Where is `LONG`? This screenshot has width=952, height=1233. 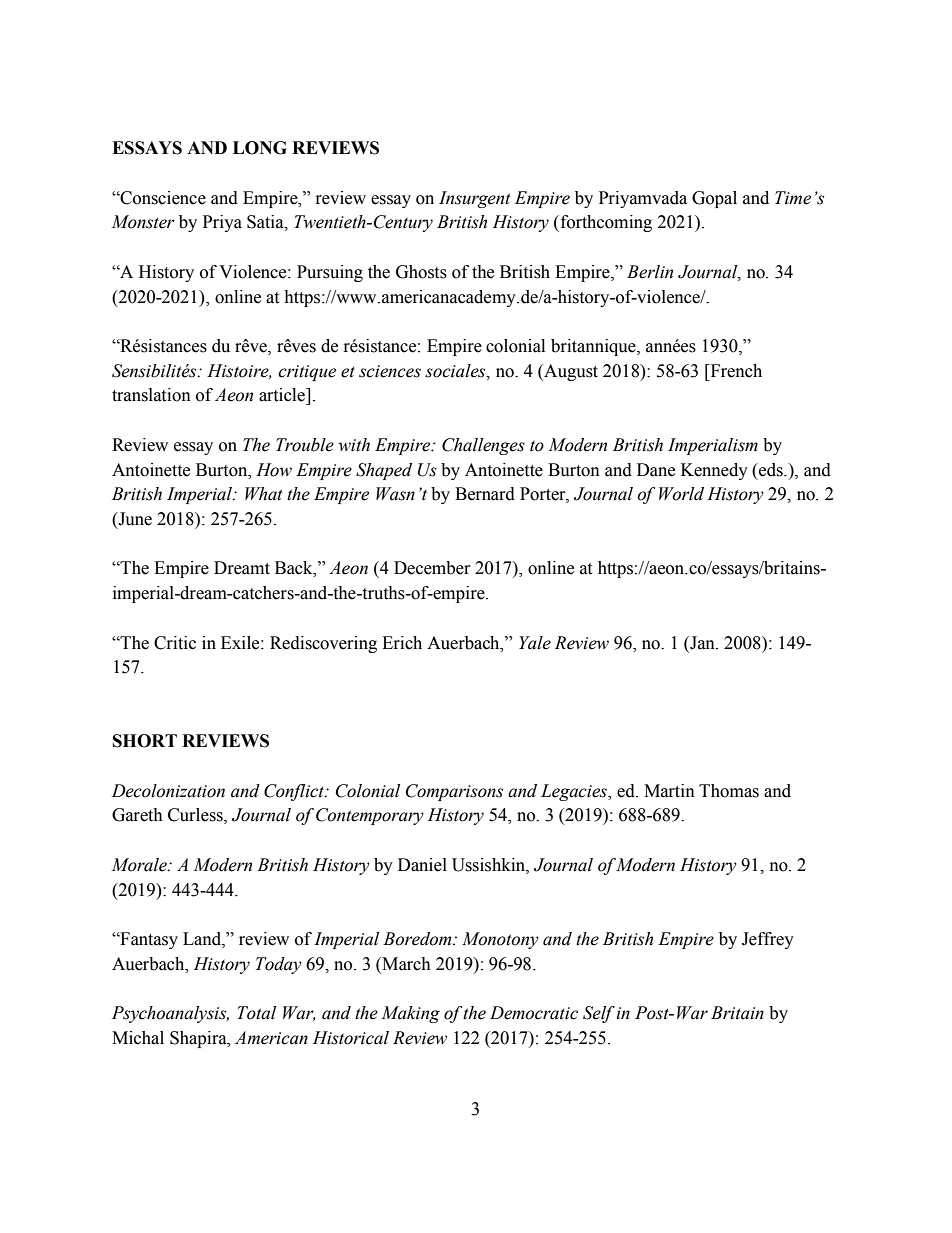
LONG is located at coordinates (260, 148).
